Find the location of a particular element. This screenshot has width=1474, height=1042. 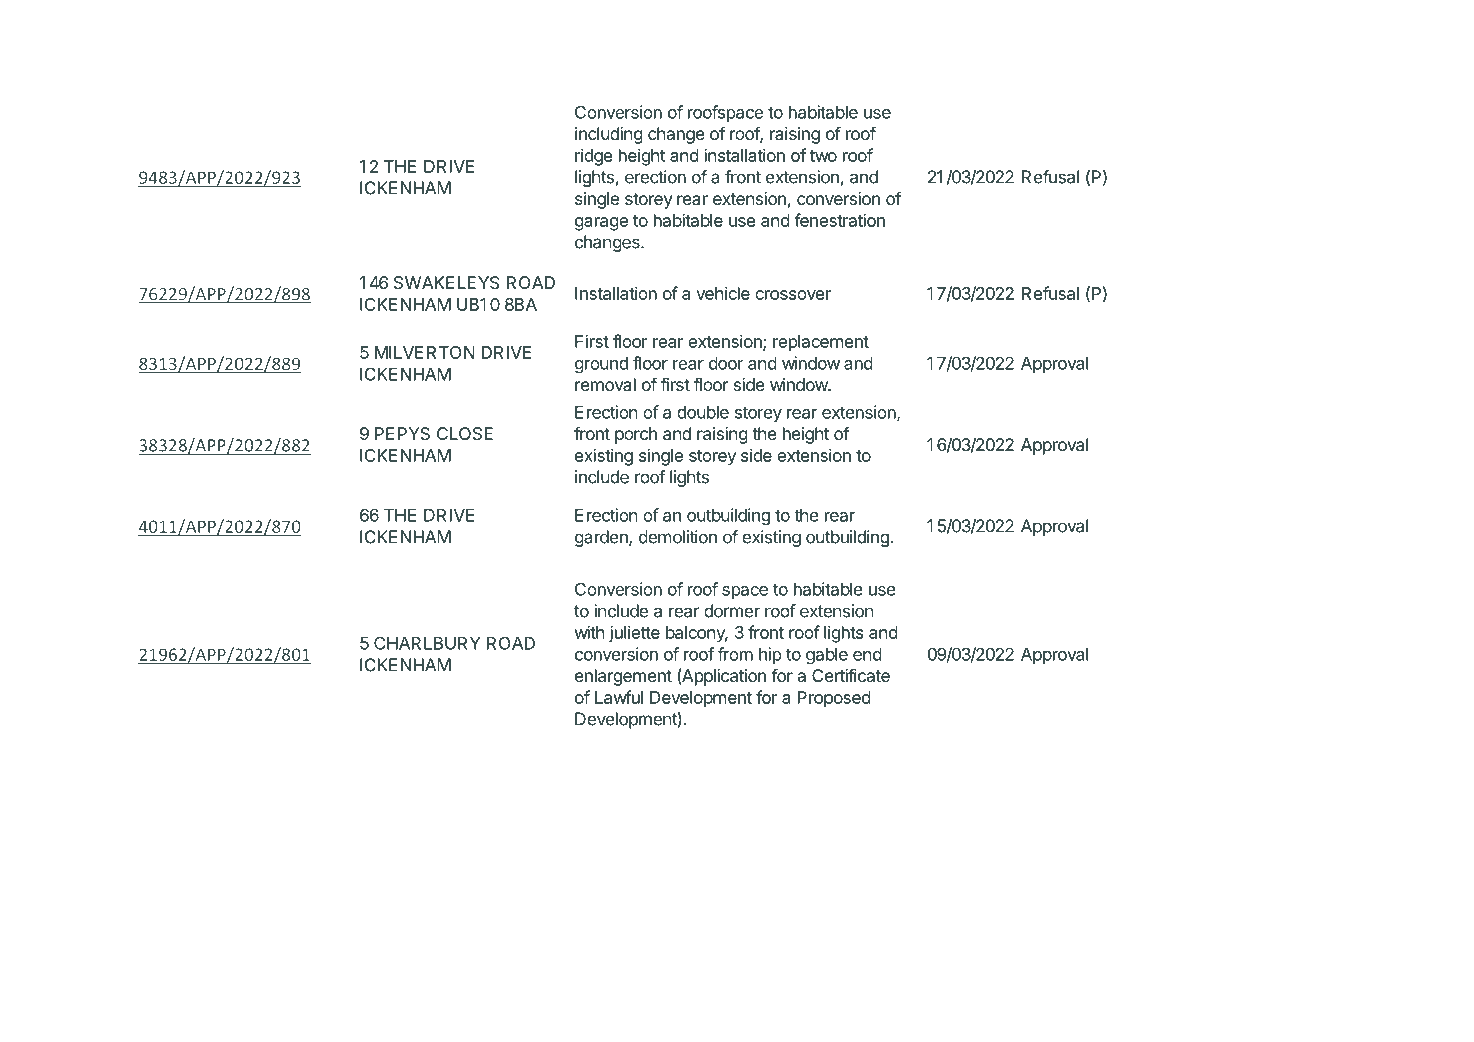

two is located at coordinates (823, 156).
